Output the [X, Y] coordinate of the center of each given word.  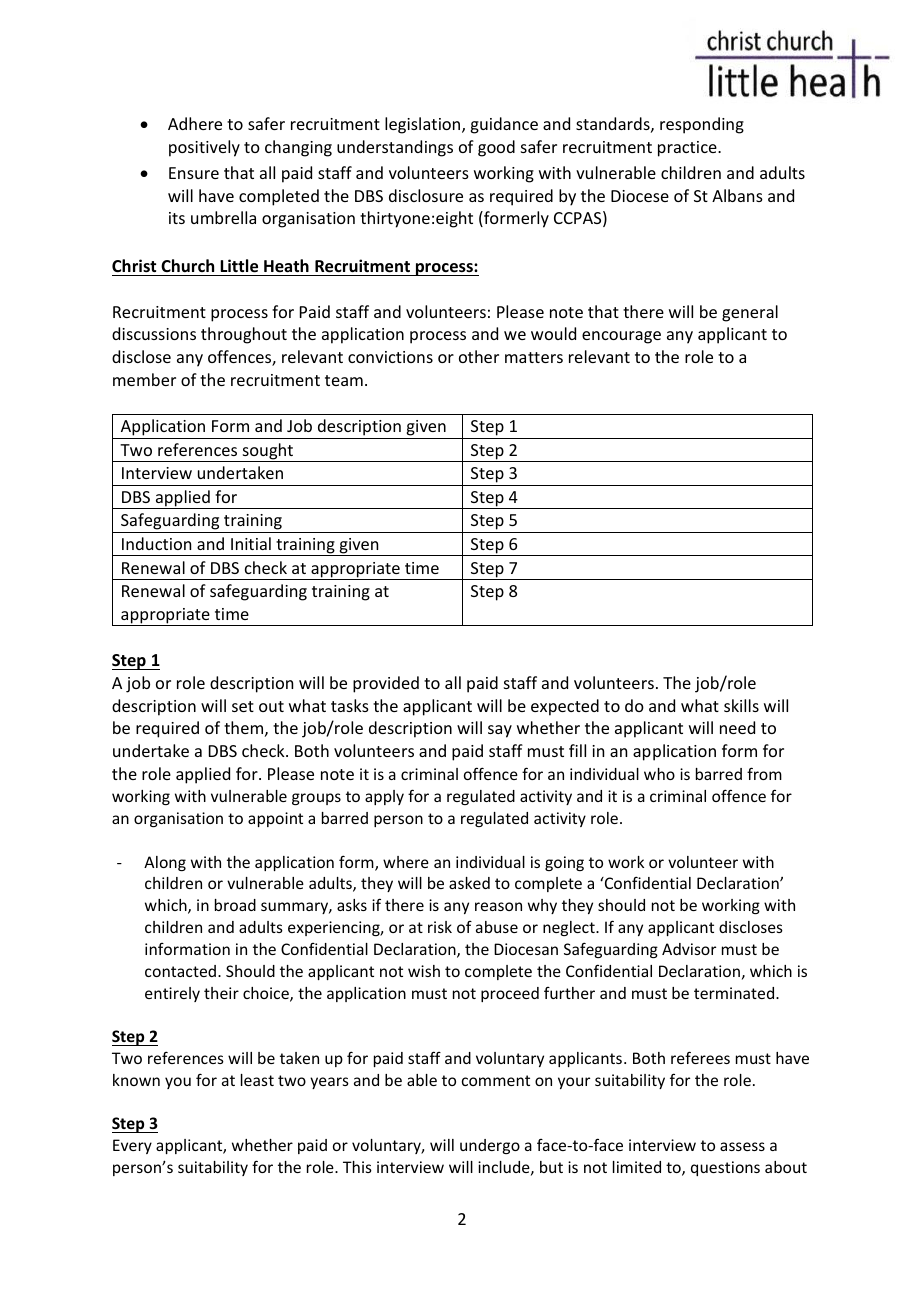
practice [688, 149]
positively [204, 148]
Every [132, 1146]
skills [741, 705]
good [496, 148]
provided [386, 684]
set [243, 706]
